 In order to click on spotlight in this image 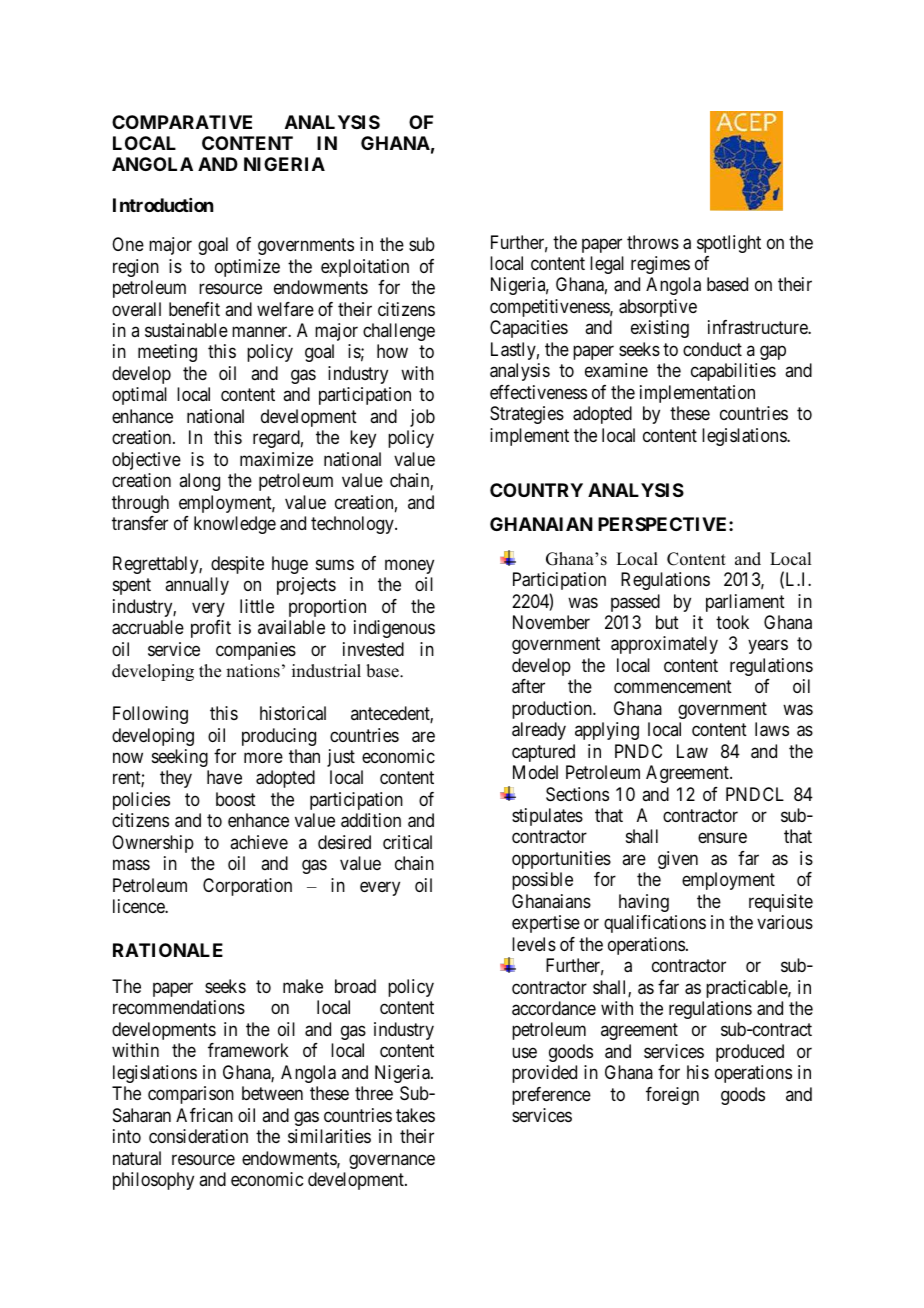, I will do `click(729, 244)`.
